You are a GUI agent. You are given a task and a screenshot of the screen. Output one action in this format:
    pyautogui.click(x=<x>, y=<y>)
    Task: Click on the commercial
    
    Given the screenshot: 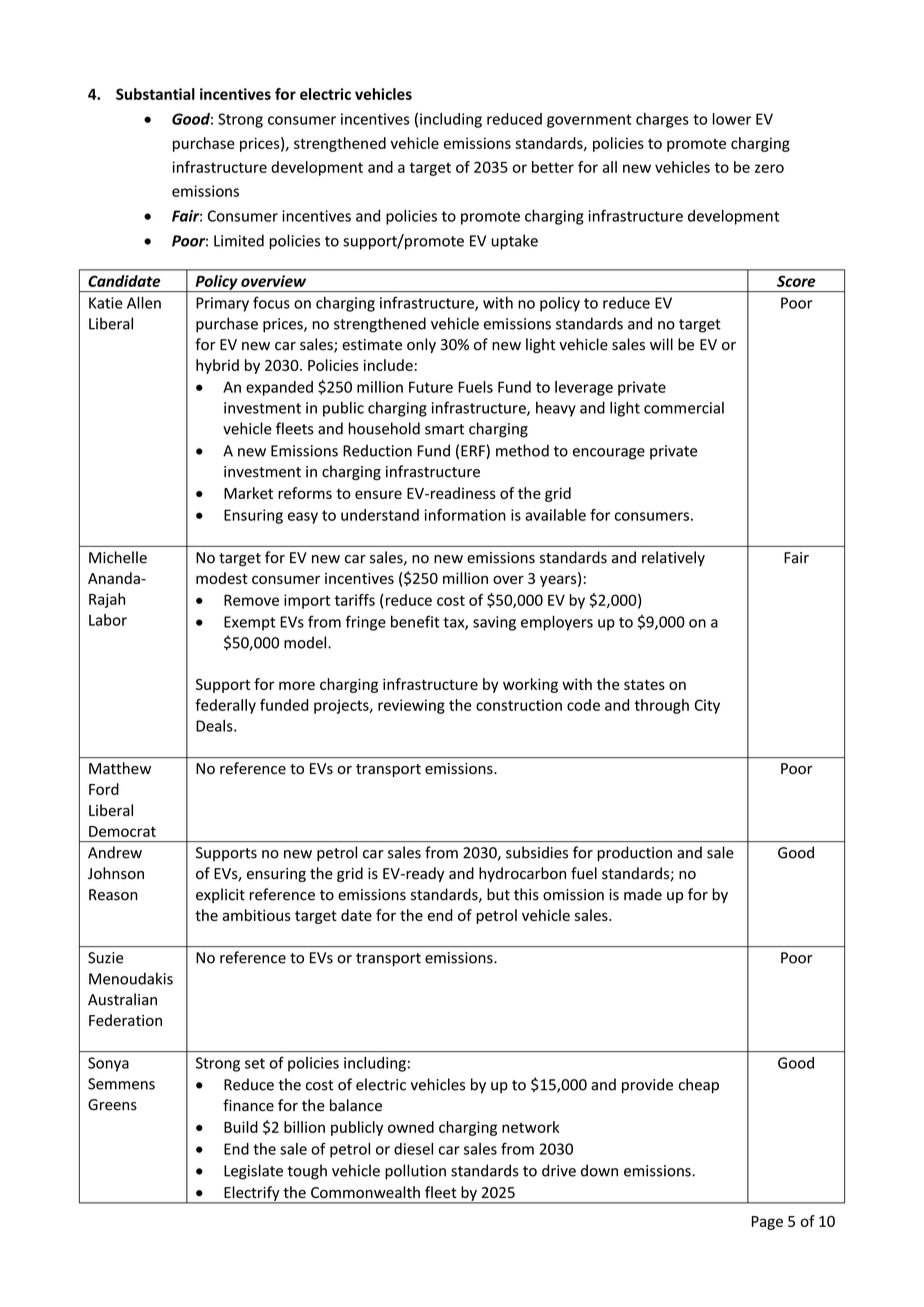 What is the action you would take?
    pyautogui.click(x=684, y=408)
